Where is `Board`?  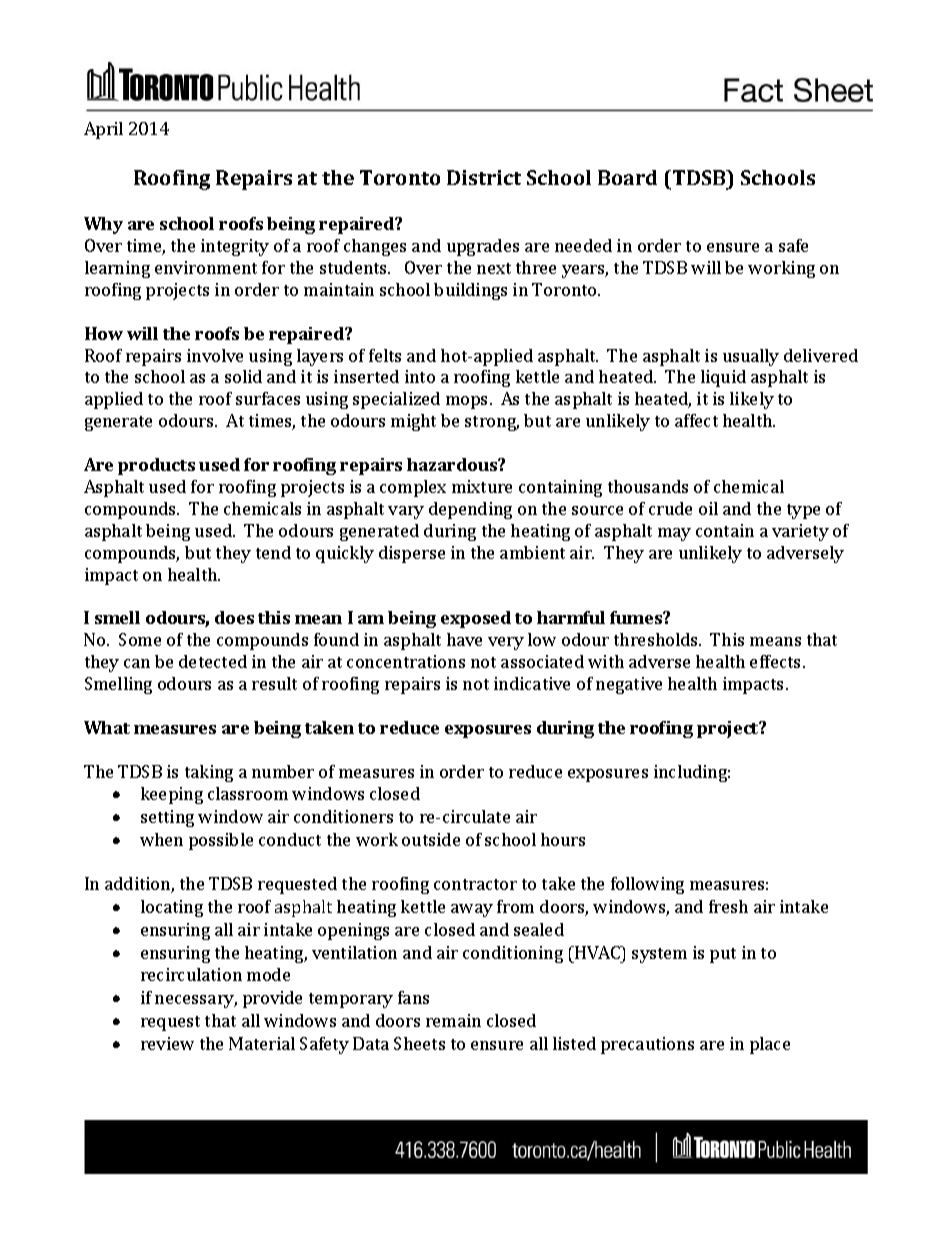 Board is located at coordinates (627, 177).
